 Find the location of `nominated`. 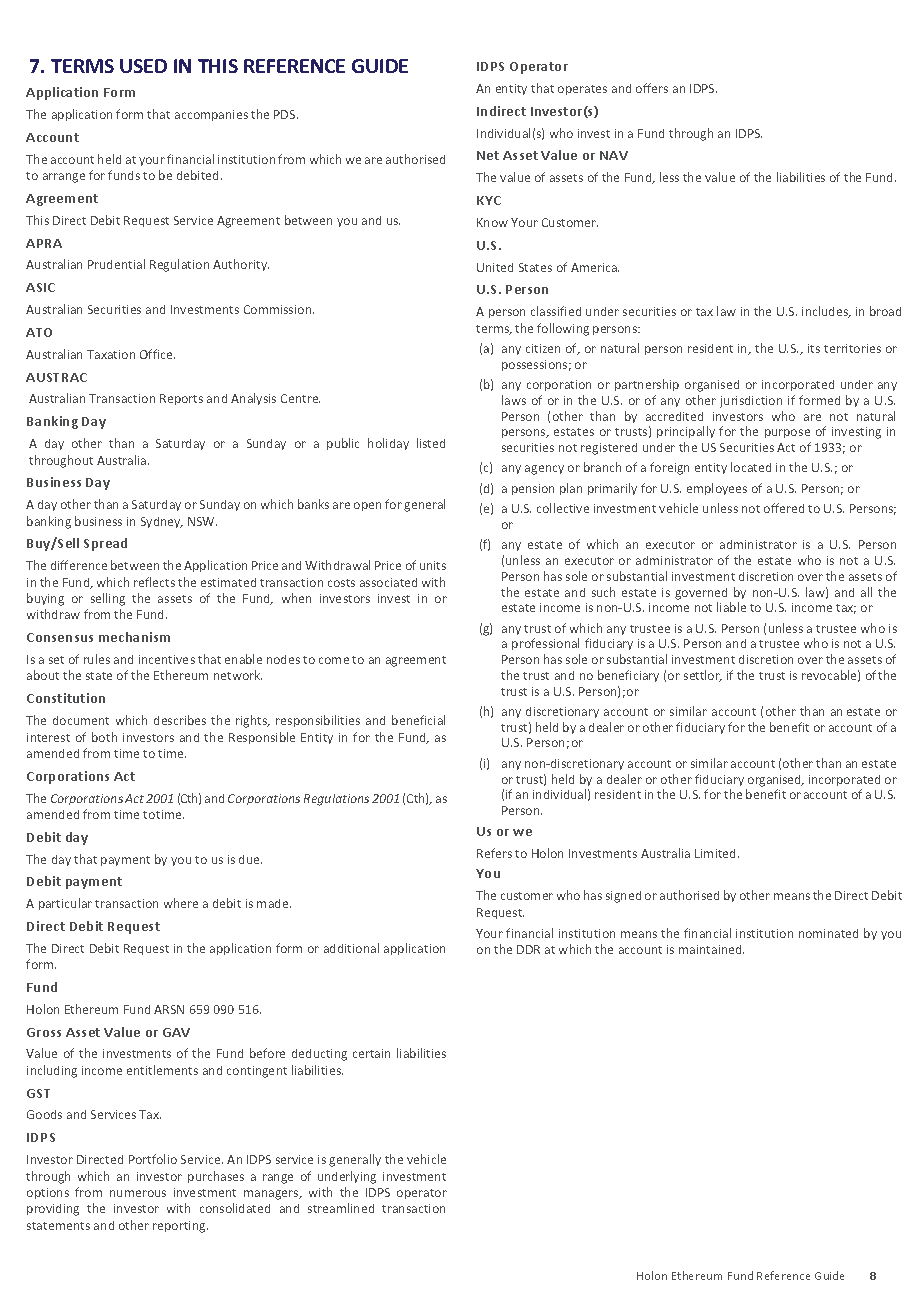

nominated is located at coordinates (828, 933).
